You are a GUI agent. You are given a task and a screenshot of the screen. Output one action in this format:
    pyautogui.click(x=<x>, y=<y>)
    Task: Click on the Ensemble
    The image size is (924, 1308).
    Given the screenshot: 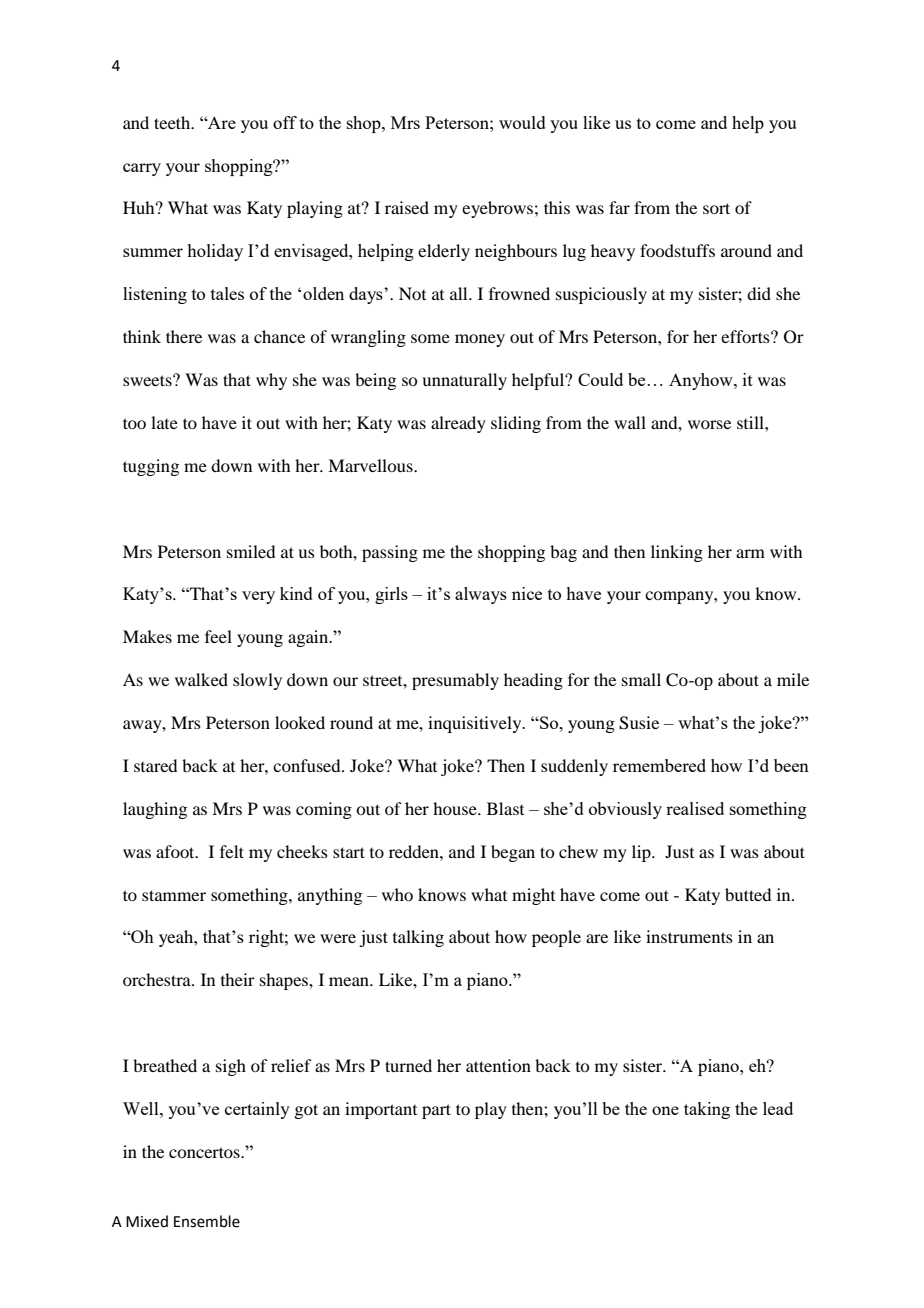 What is the action you would take?
    pyautogui.click(x=207, y=1221)
